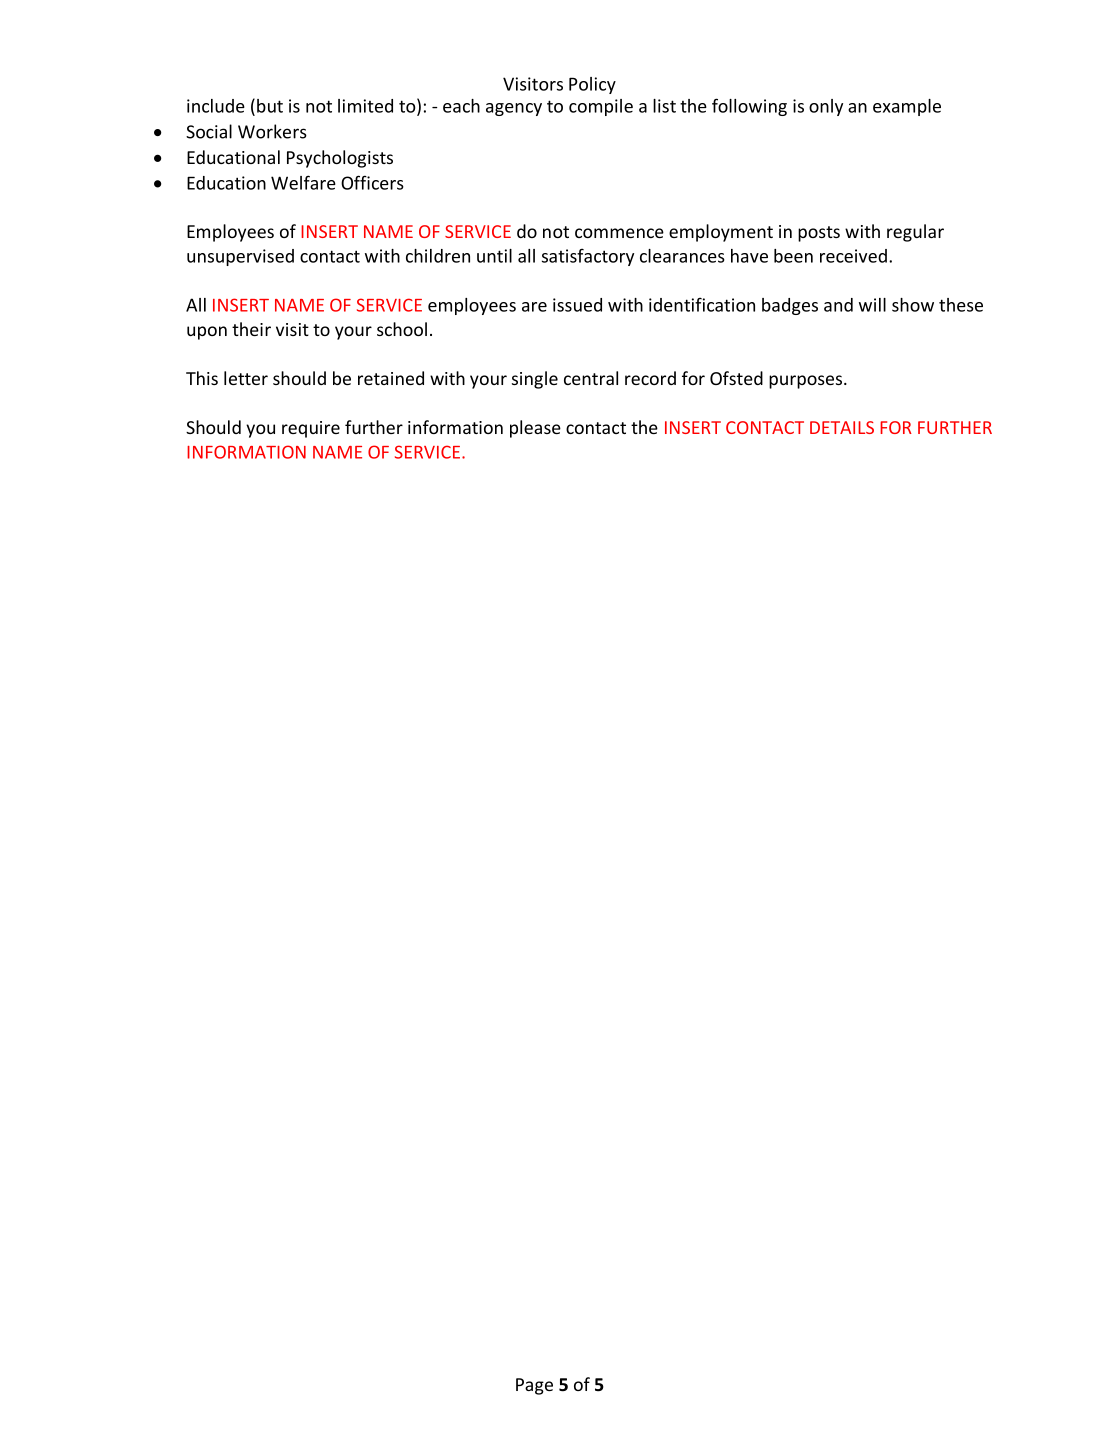 Image resolution: width=1115 pixels, height=1443 pixels. I want to click on DETAILS, so click(842, 427).
